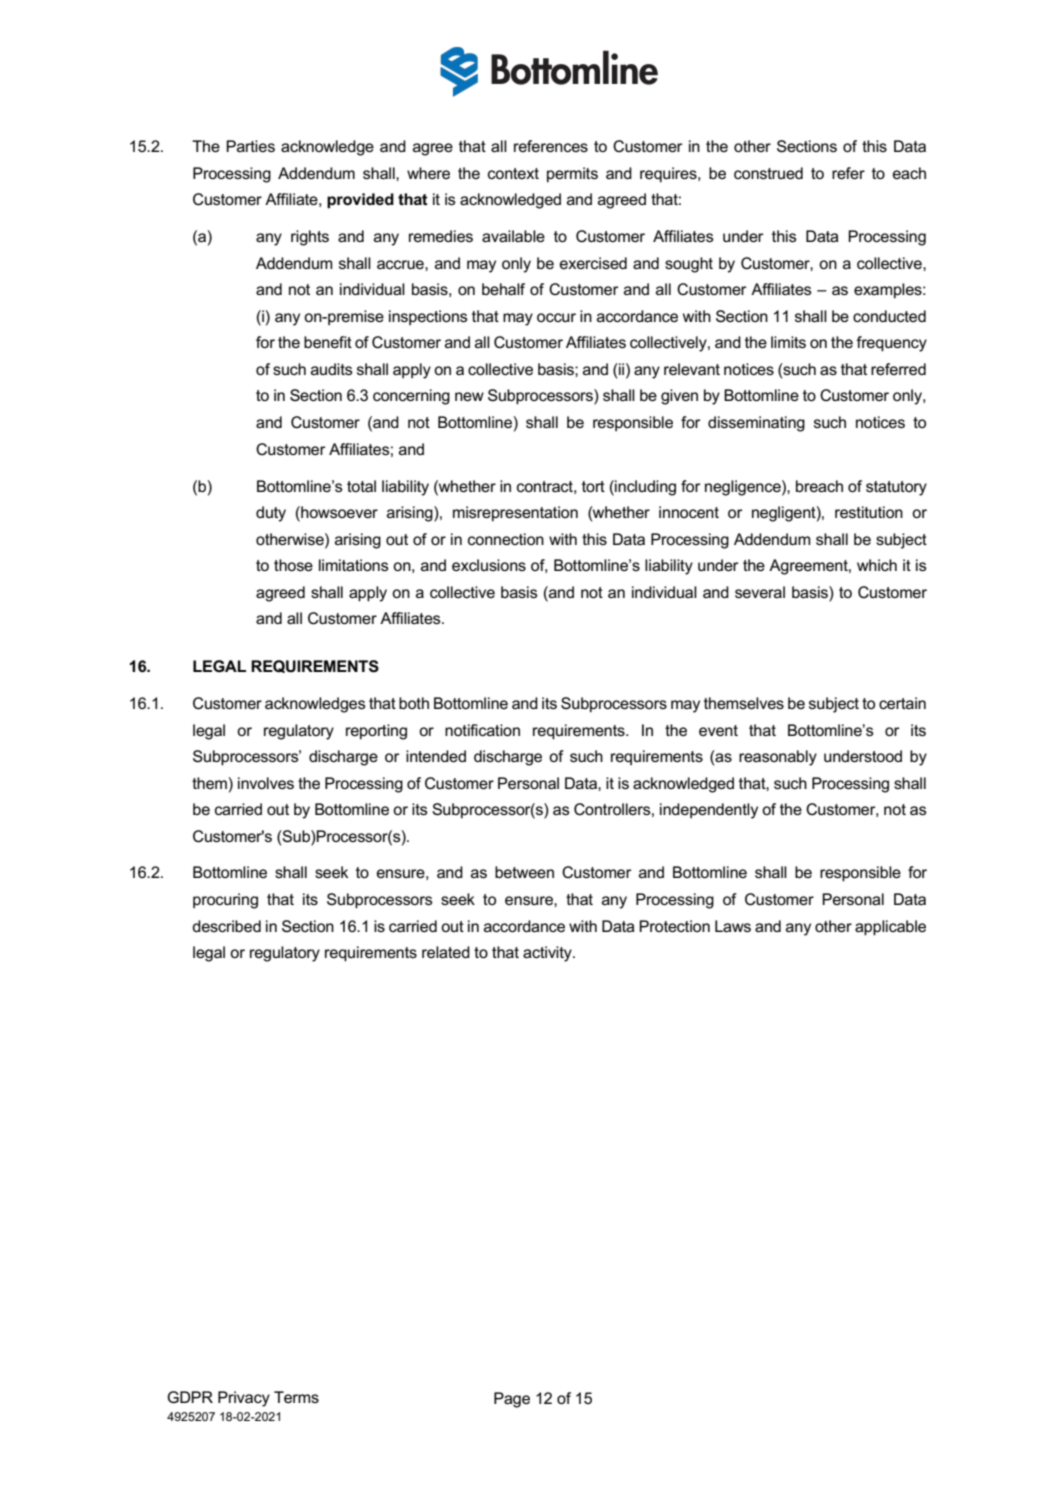  I want to click on Terms, so click(296, 1397).
